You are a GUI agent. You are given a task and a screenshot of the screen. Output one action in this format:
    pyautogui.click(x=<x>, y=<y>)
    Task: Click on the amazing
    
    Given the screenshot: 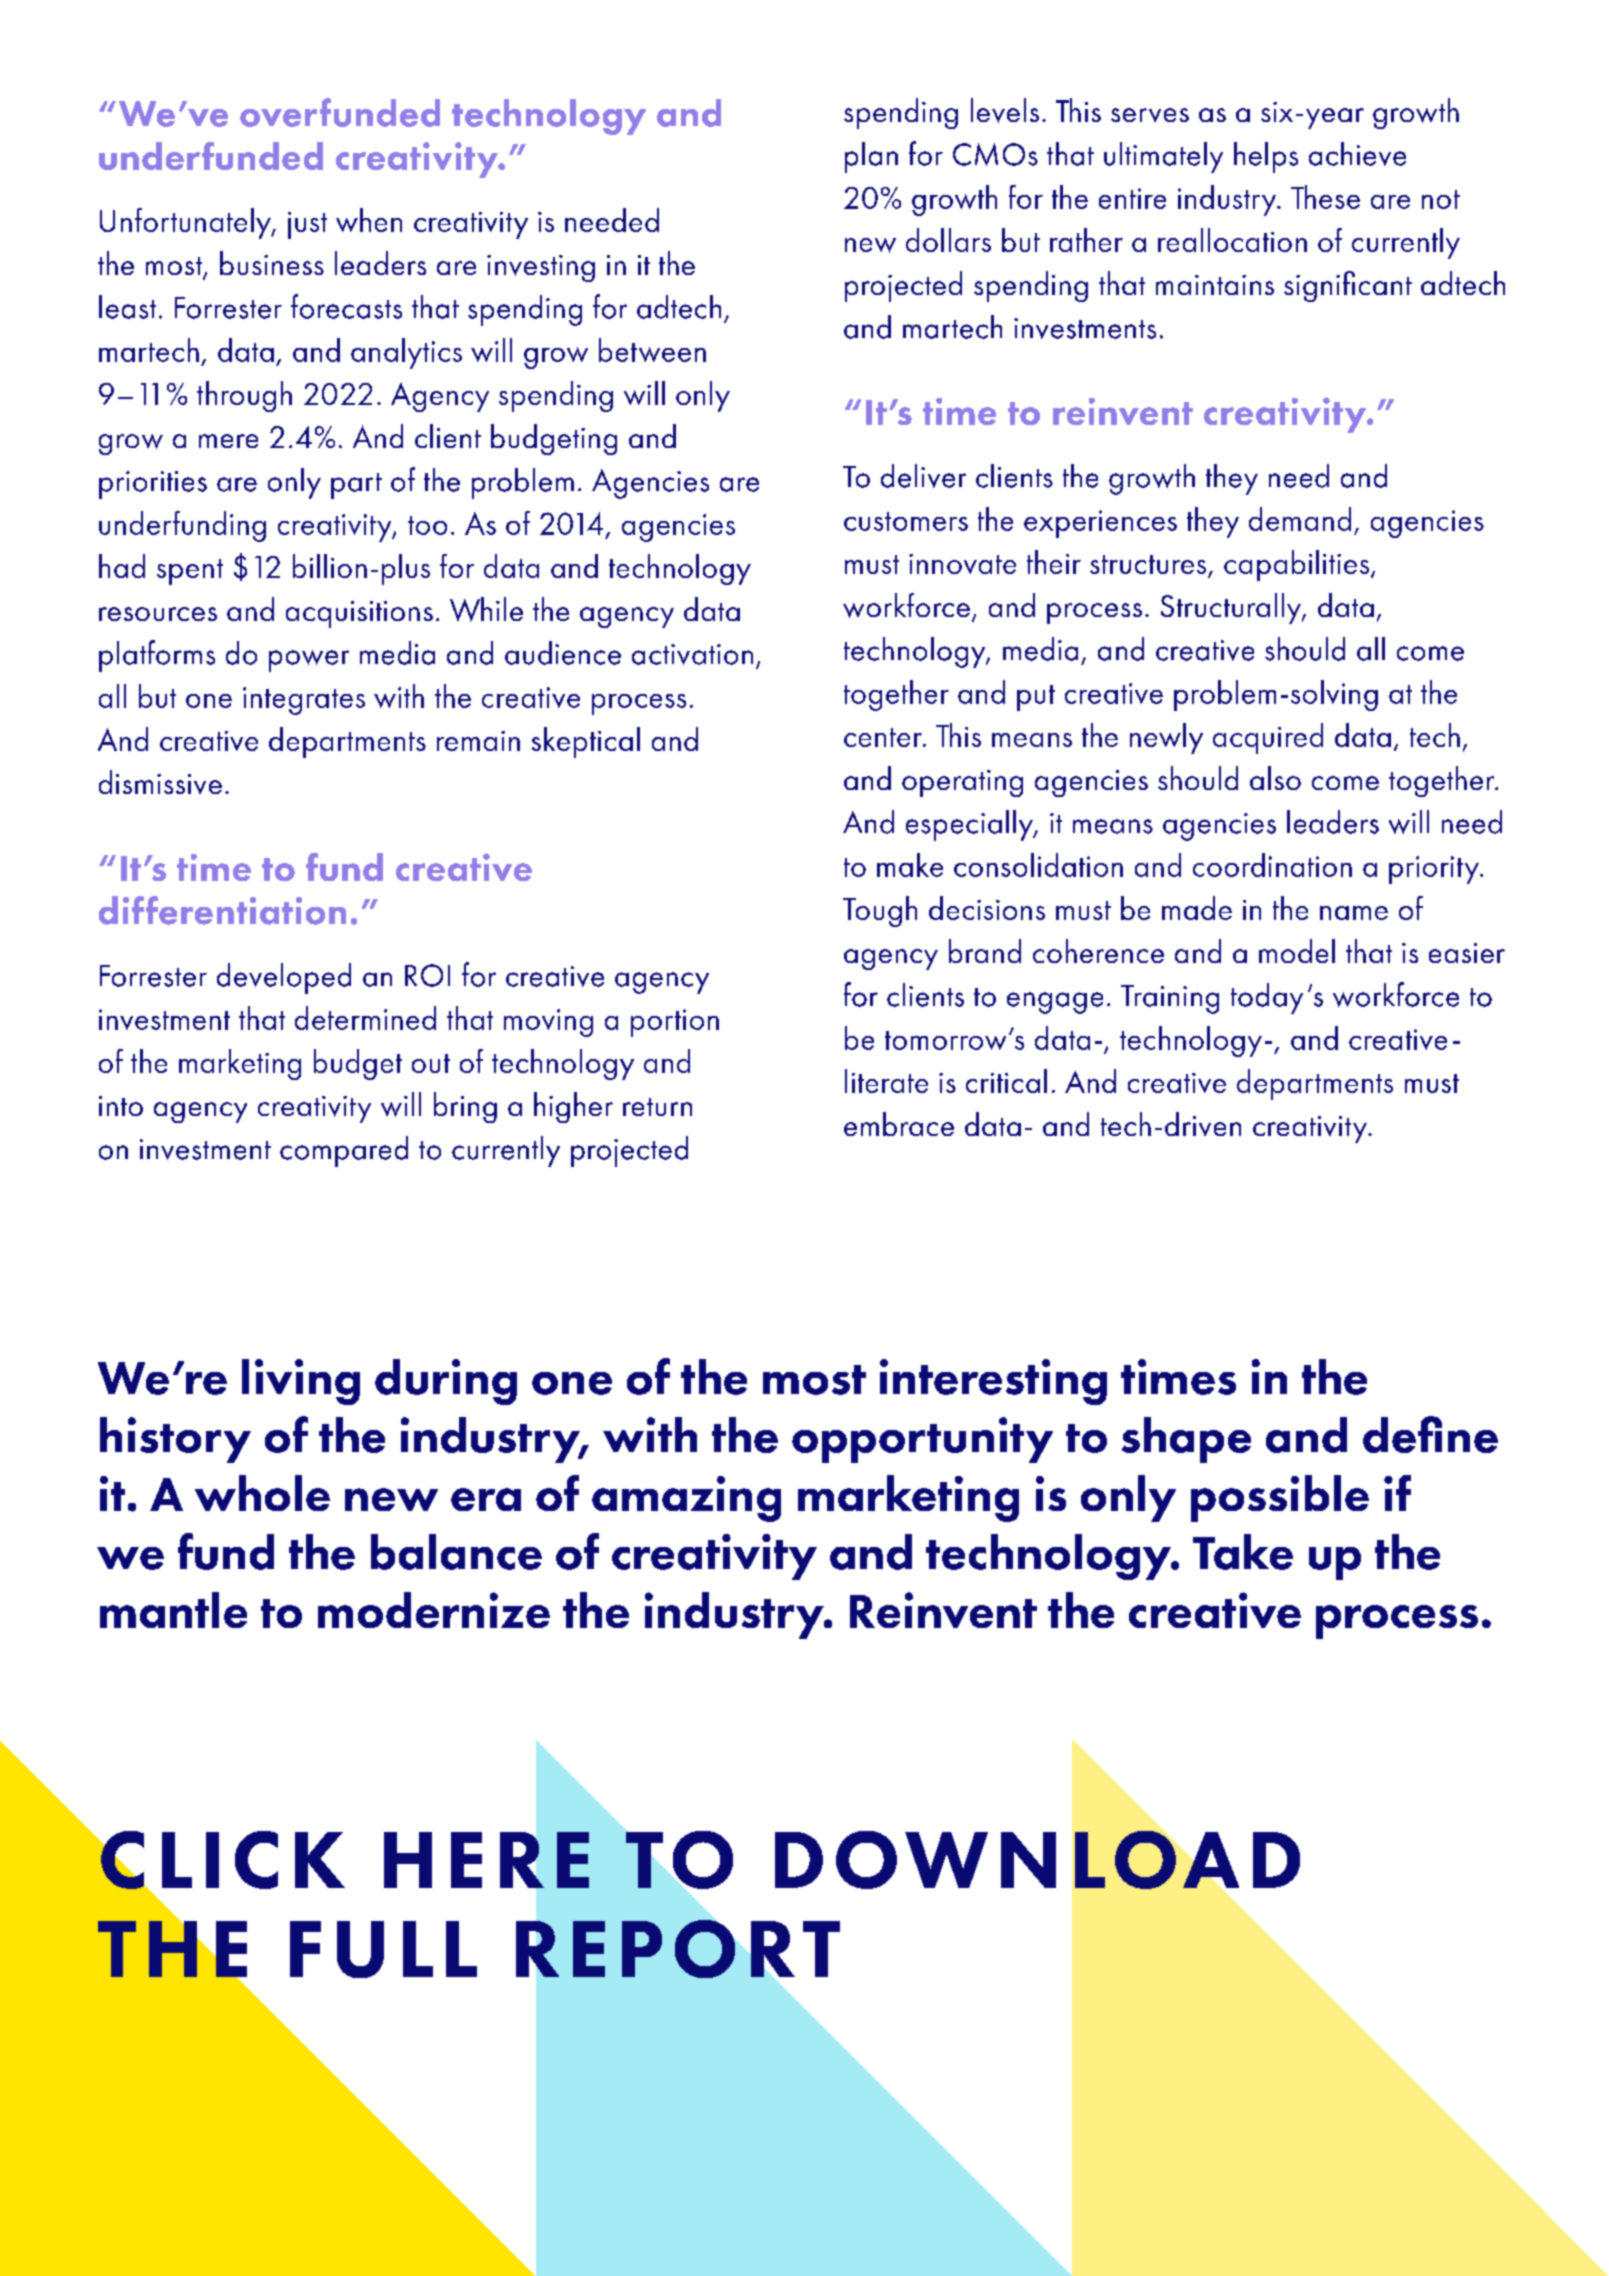 What is the action you would take?
    pyautogui.click(x=686, y=1499)
